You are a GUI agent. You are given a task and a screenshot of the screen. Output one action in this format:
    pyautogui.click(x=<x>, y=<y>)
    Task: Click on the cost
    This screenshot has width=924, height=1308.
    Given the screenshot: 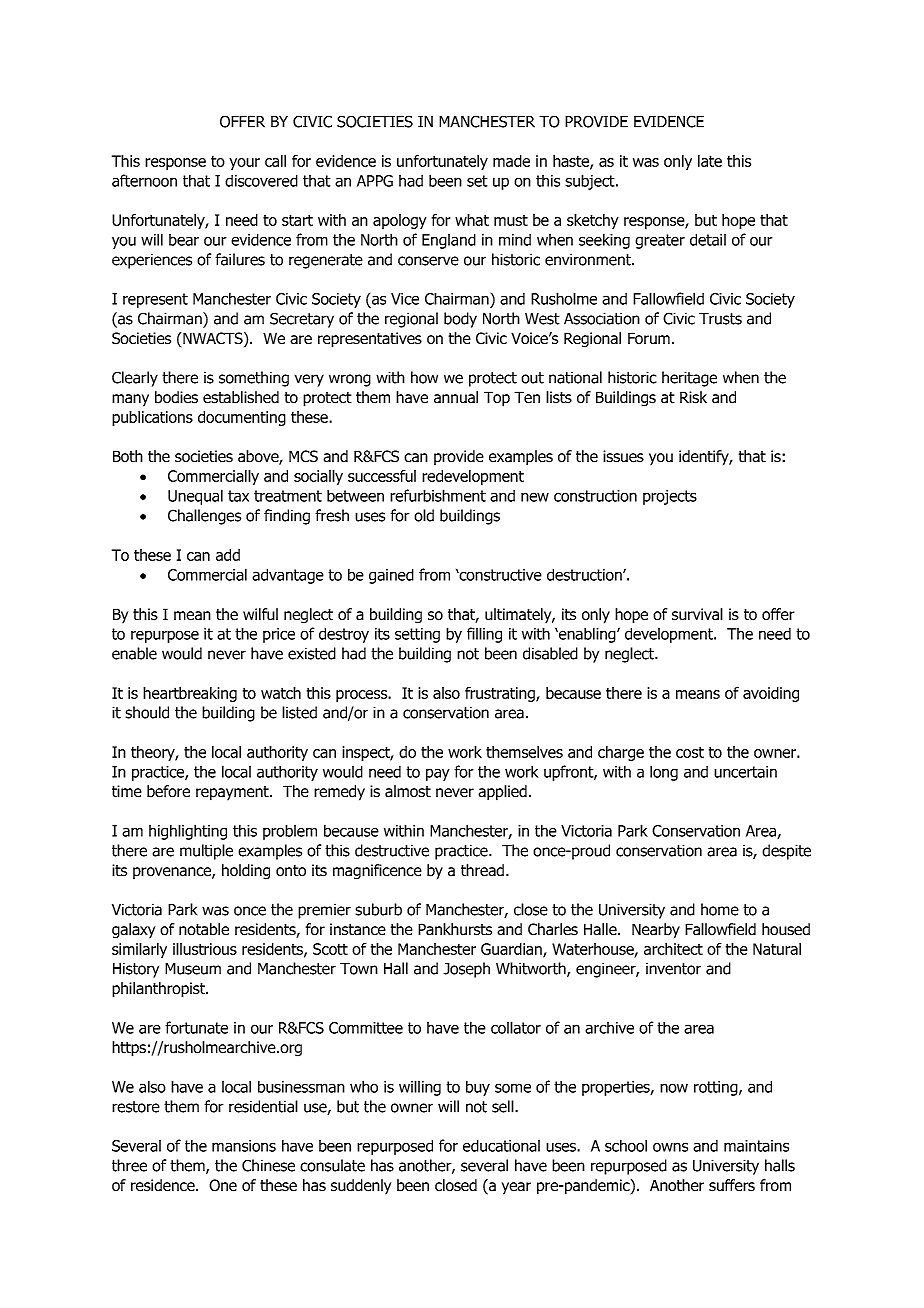 What is the action you would take?
    pyautogui.click(x=690, y=752)
